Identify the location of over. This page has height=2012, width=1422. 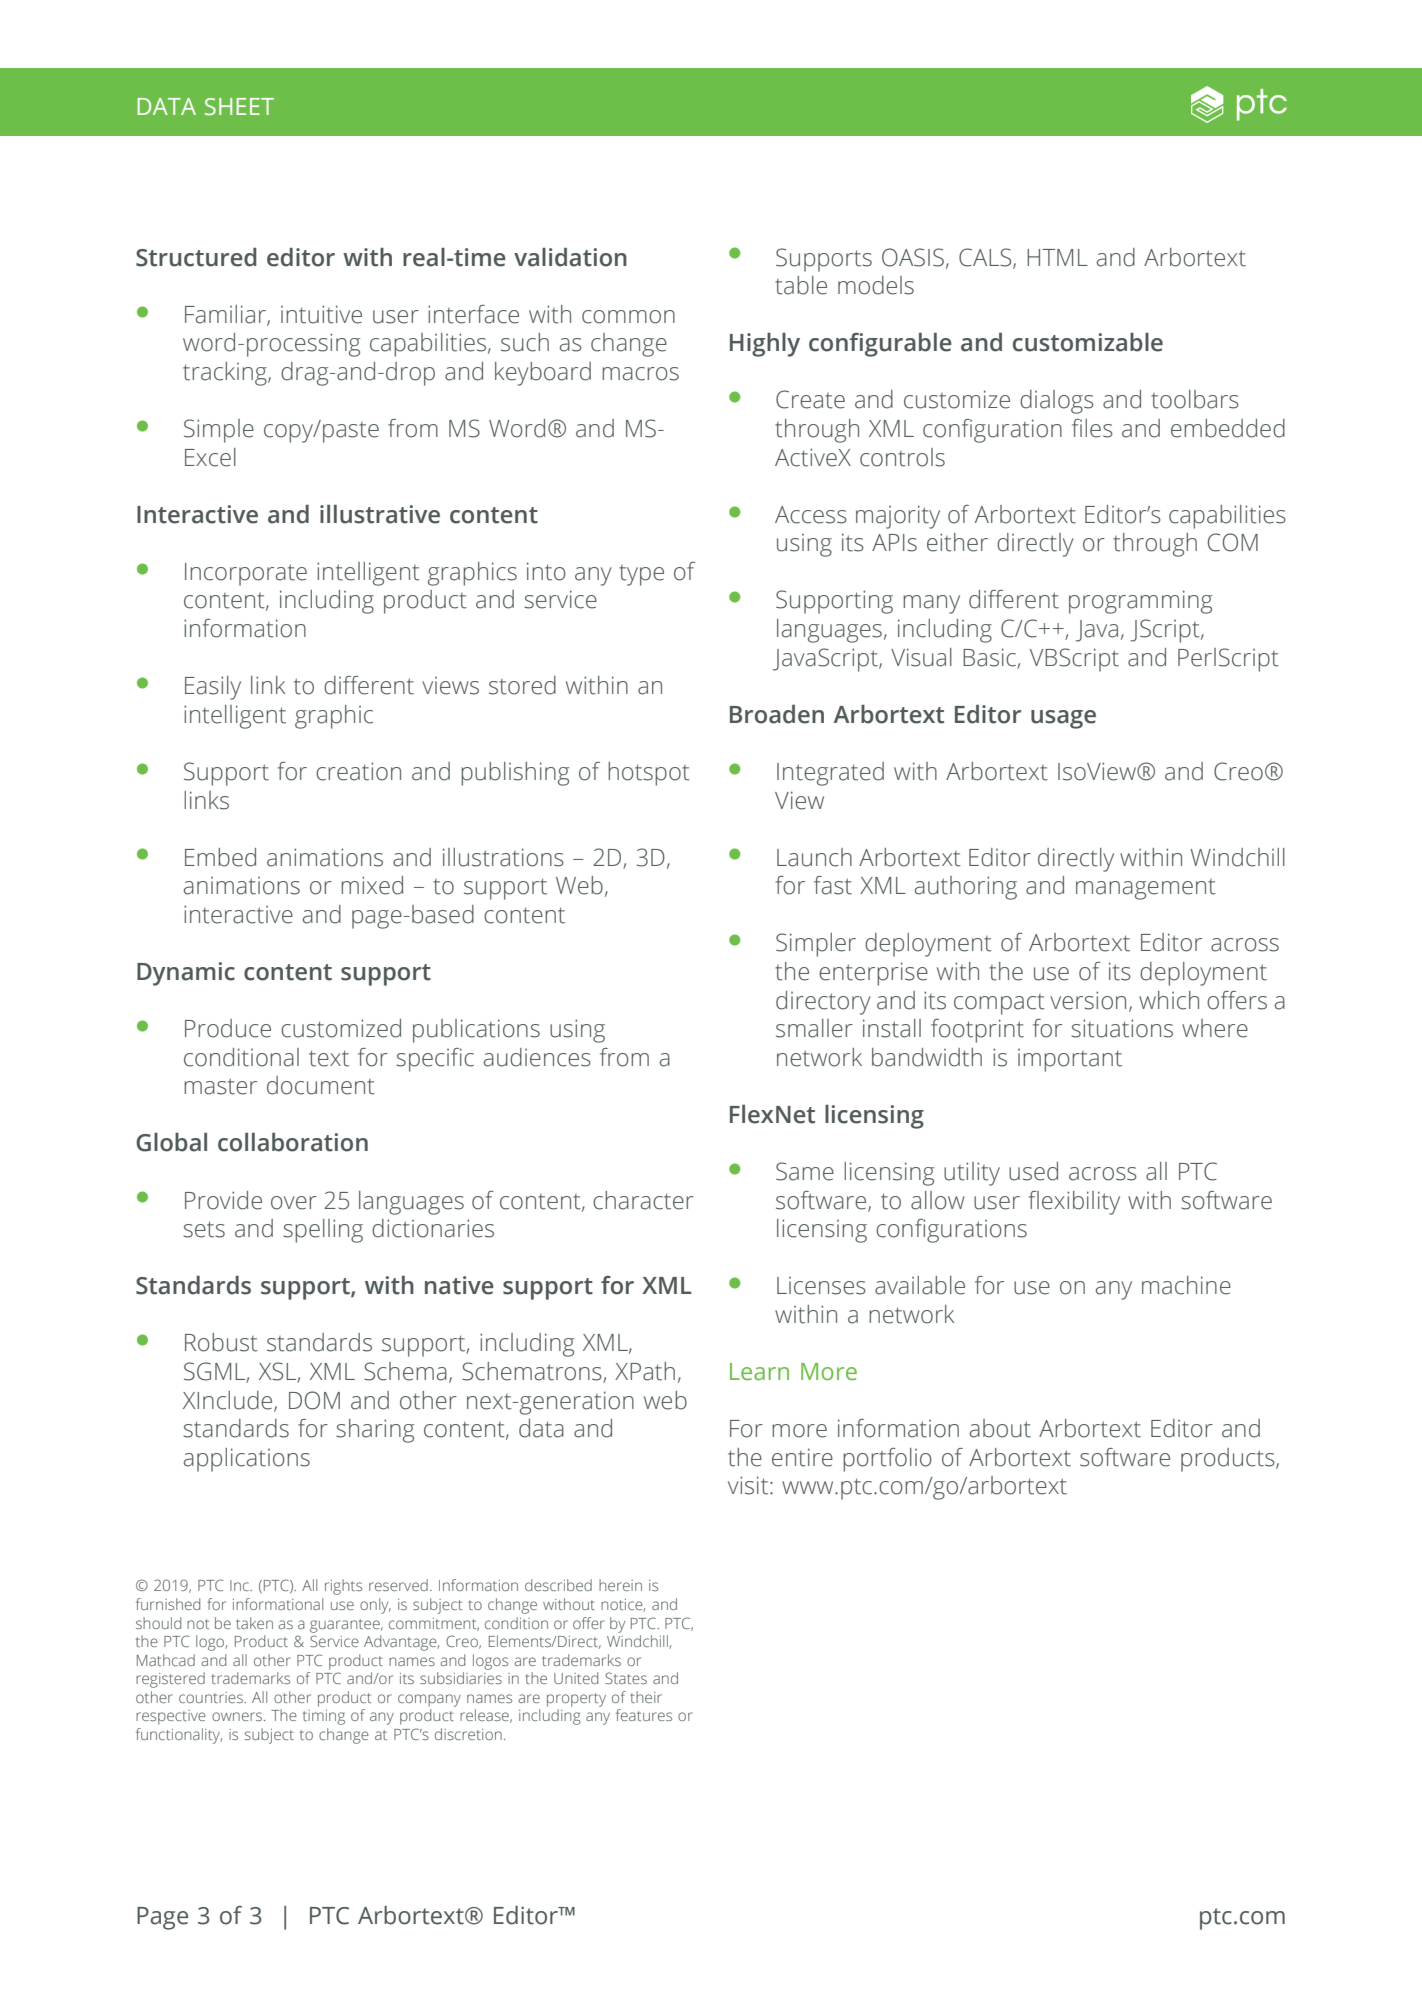
(294, 1203).
